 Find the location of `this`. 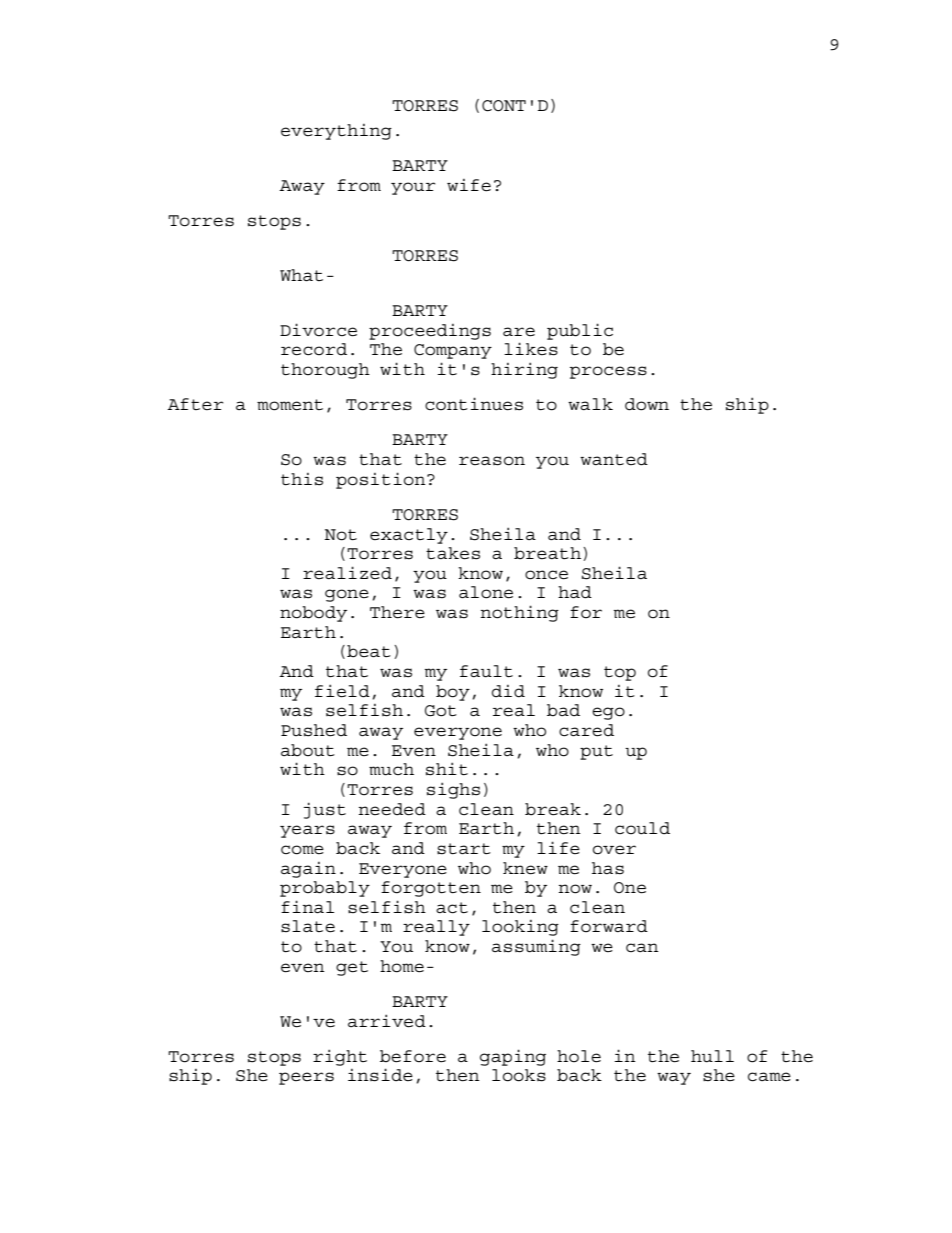

this is located at coordinates (302, 479).
